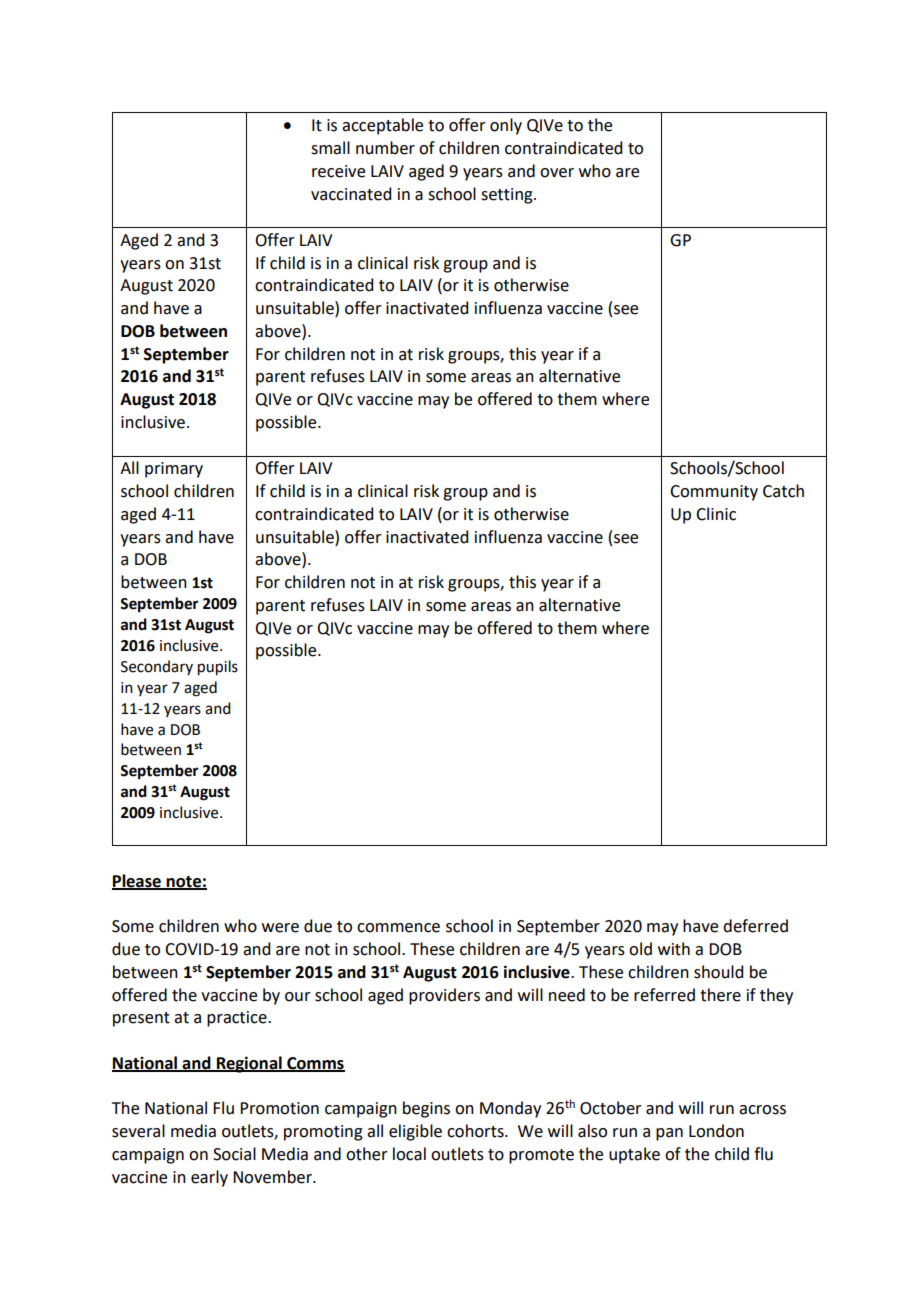 The width and height of the document is (924, 1308). Describe the element at coordinates (506, 126) in the document. I see `only` at that location.
